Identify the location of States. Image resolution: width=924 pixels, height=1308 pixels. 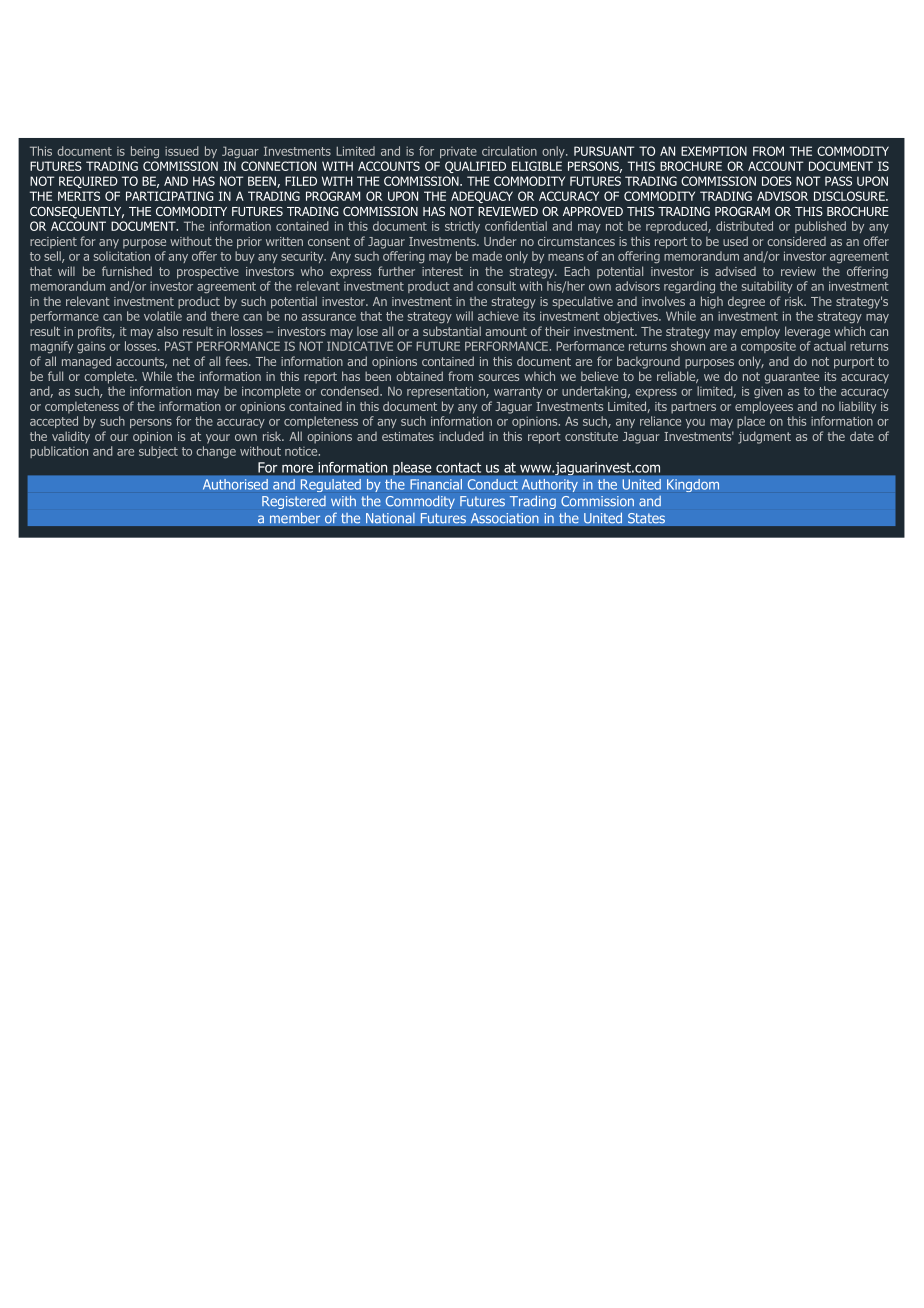
(646, 518).
